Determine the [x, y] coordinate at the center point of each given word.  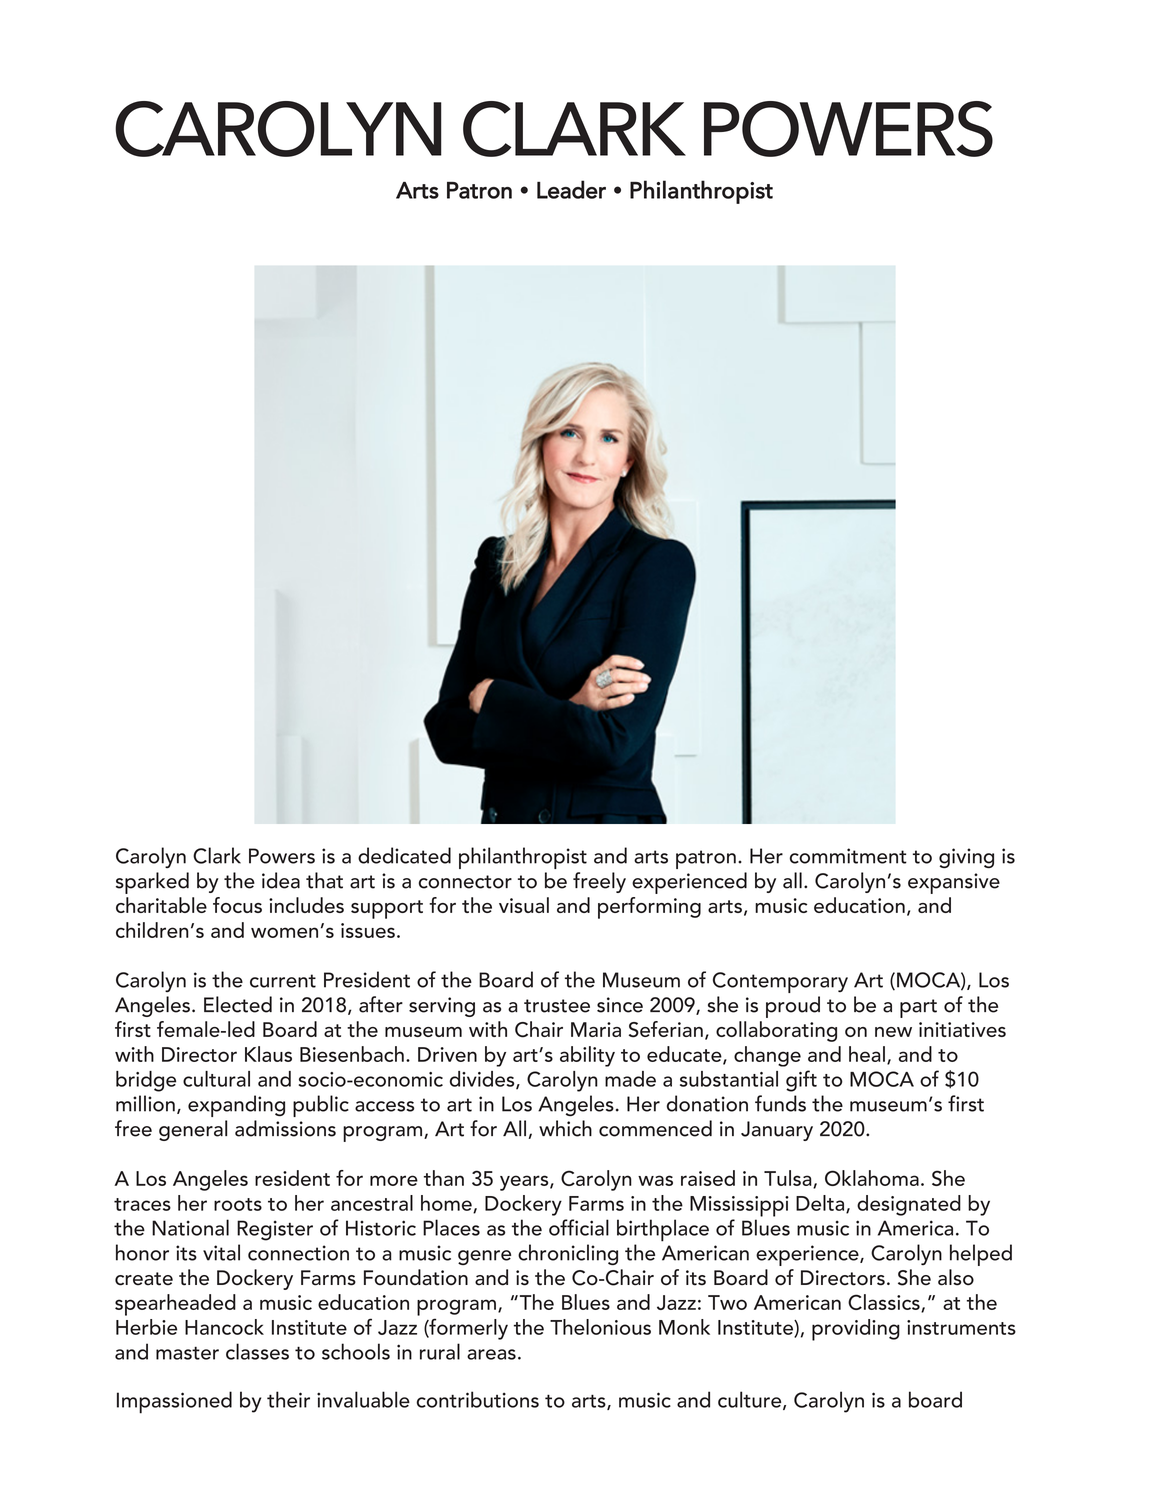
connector [465, 882]
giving [966, 858]
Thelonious [600, 1327]
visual [524, 905]
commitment [848, 856]
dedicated [404, 855]
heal [867, 1054]
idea [281, 880]
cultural [216, 1079]
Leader [571, 189]
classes [257, 1351]
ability [587, 1056]
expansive [954, 883]
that [324, 880]
